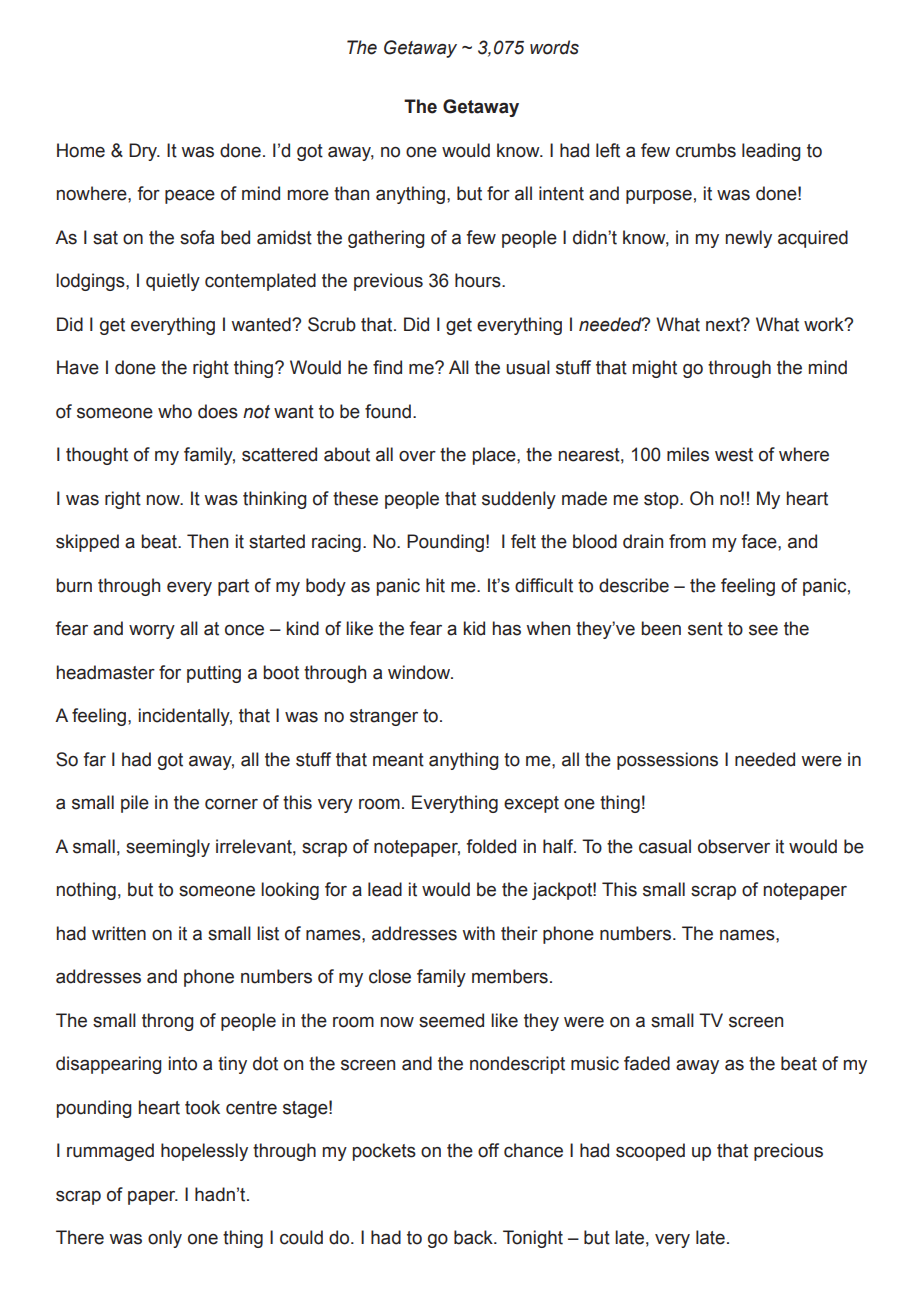  What do you see at coordinates (165, 1239) in the page?
I see `only` at bounding box center [165, 1239].
